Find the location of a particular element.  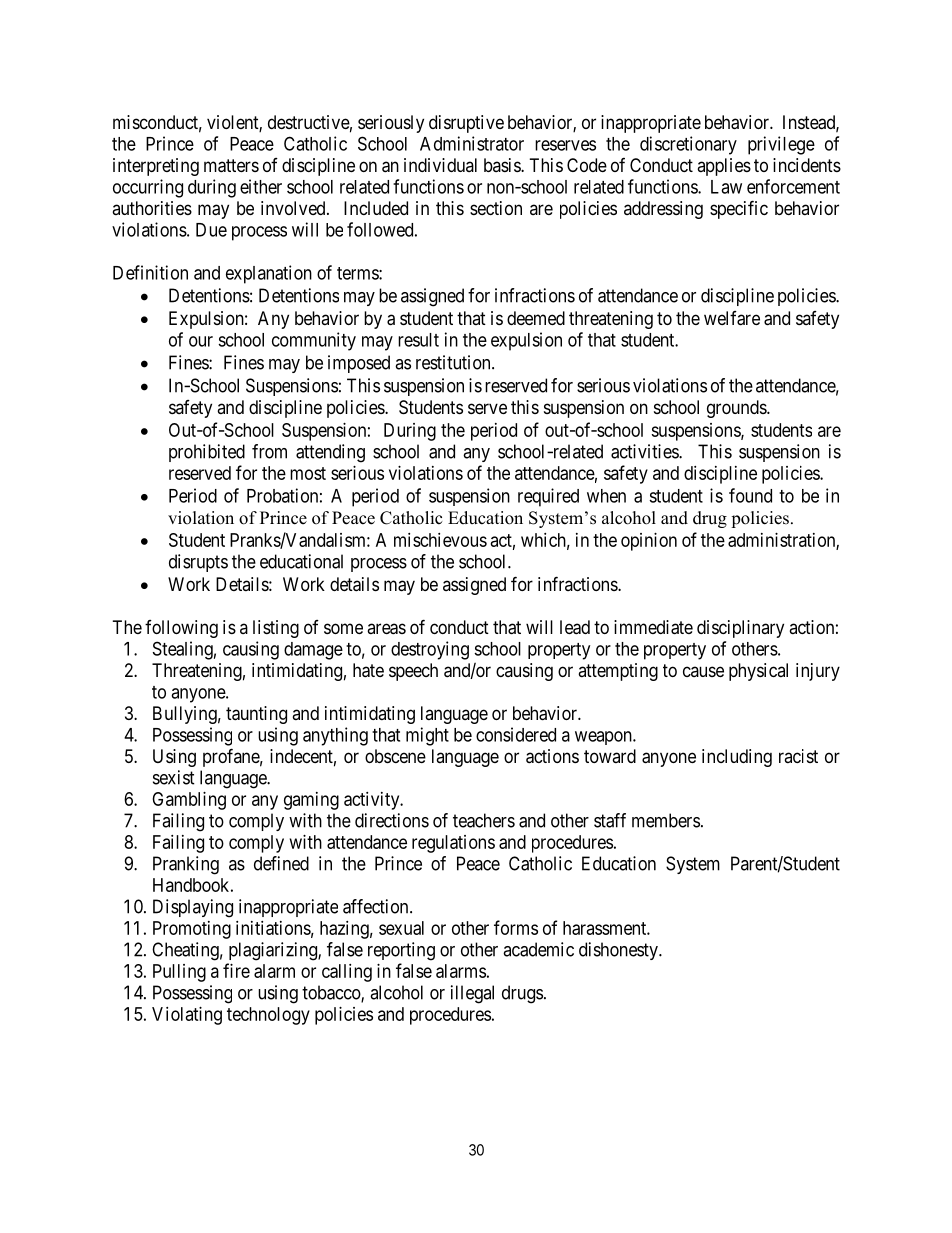

disrupts is located at coordinates (198, 563).
